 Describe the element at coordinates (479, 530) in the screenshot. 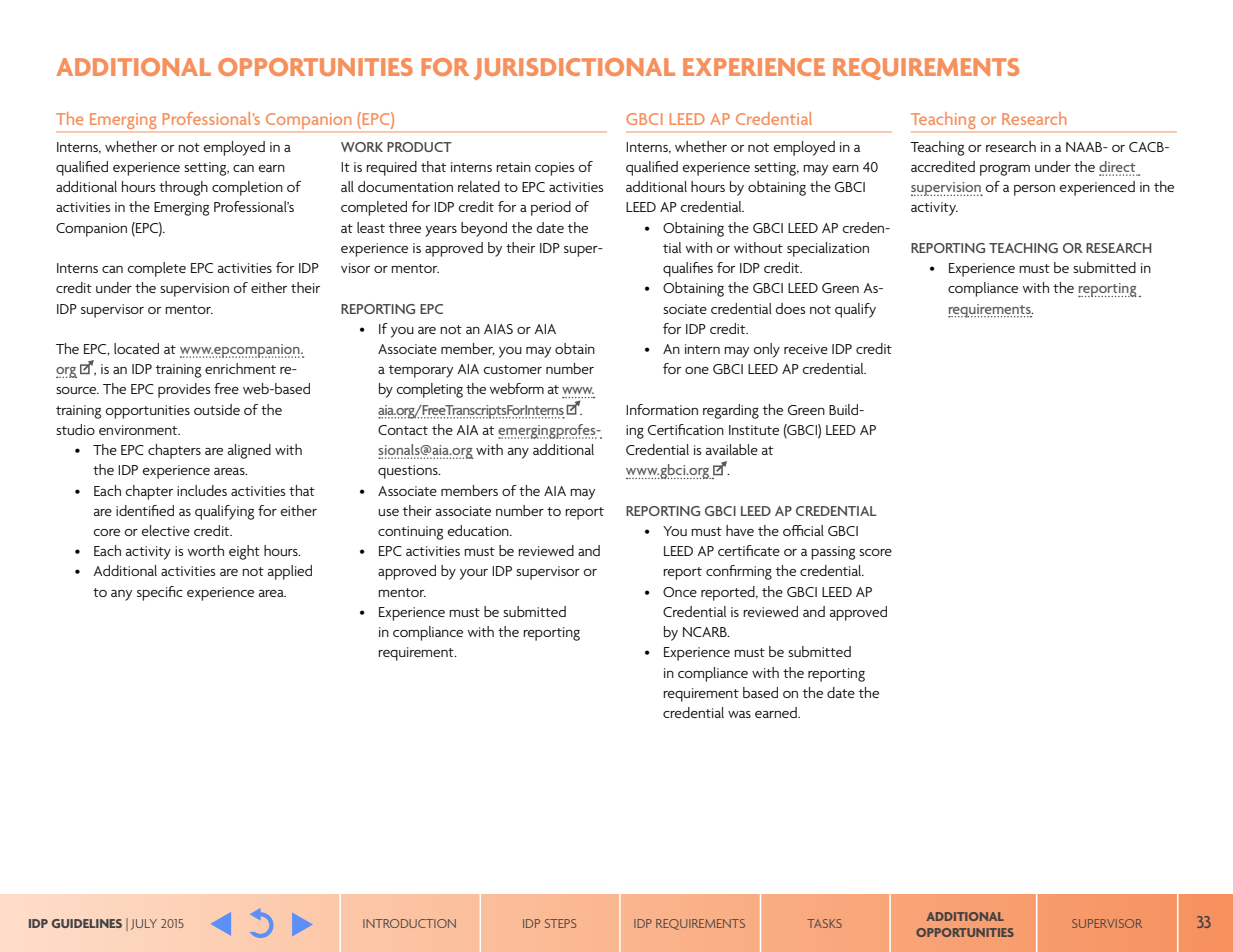

I see `education` at that location.
